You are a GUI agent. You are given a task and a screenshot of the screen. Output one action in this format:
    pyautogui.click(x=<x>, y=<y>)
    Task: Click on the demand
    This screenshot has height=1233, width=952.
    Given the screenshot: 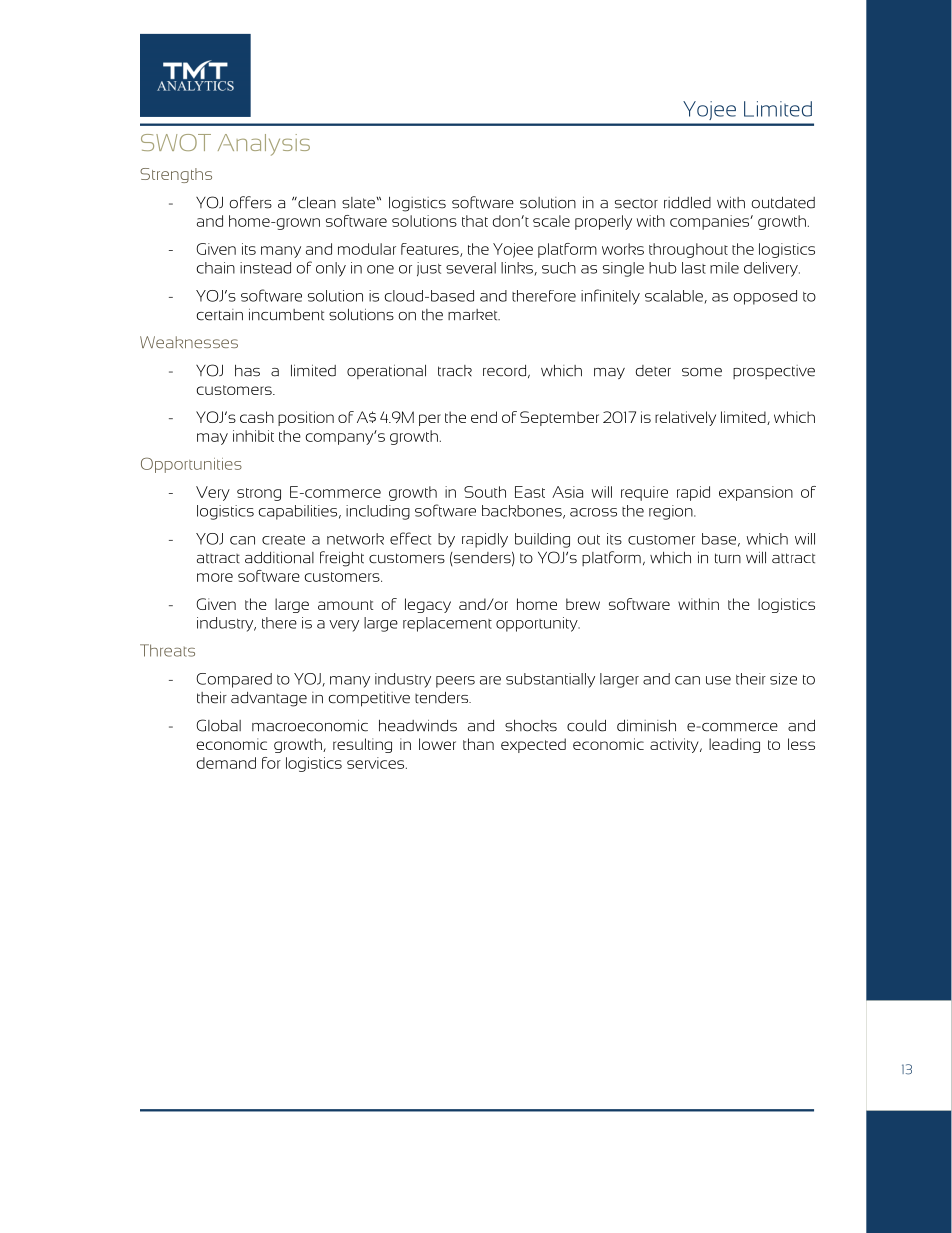 What is the action you would take?
    pyautogui.click(x=226, y=763)
